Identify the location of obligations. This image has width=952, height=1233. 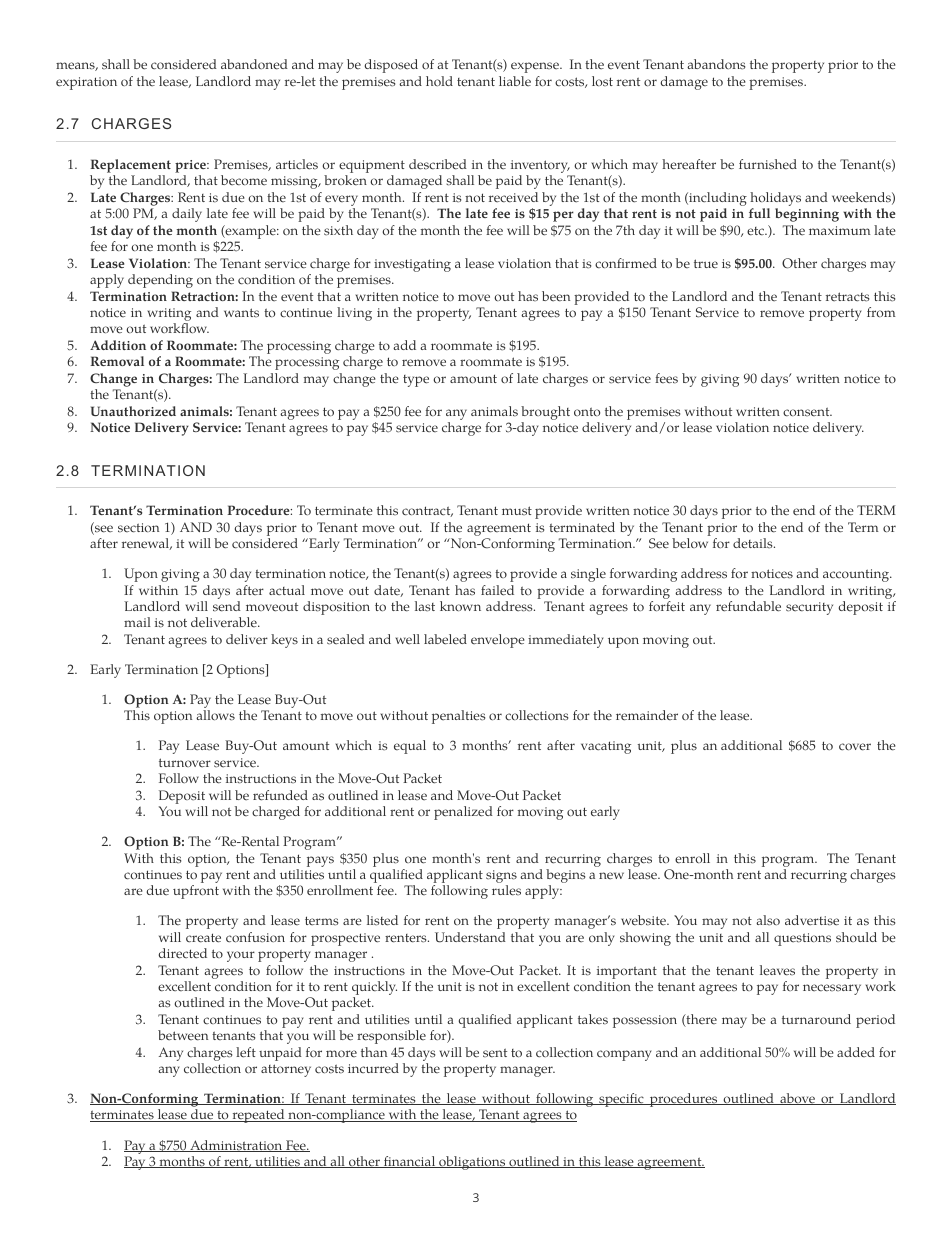
(472, 1163).
